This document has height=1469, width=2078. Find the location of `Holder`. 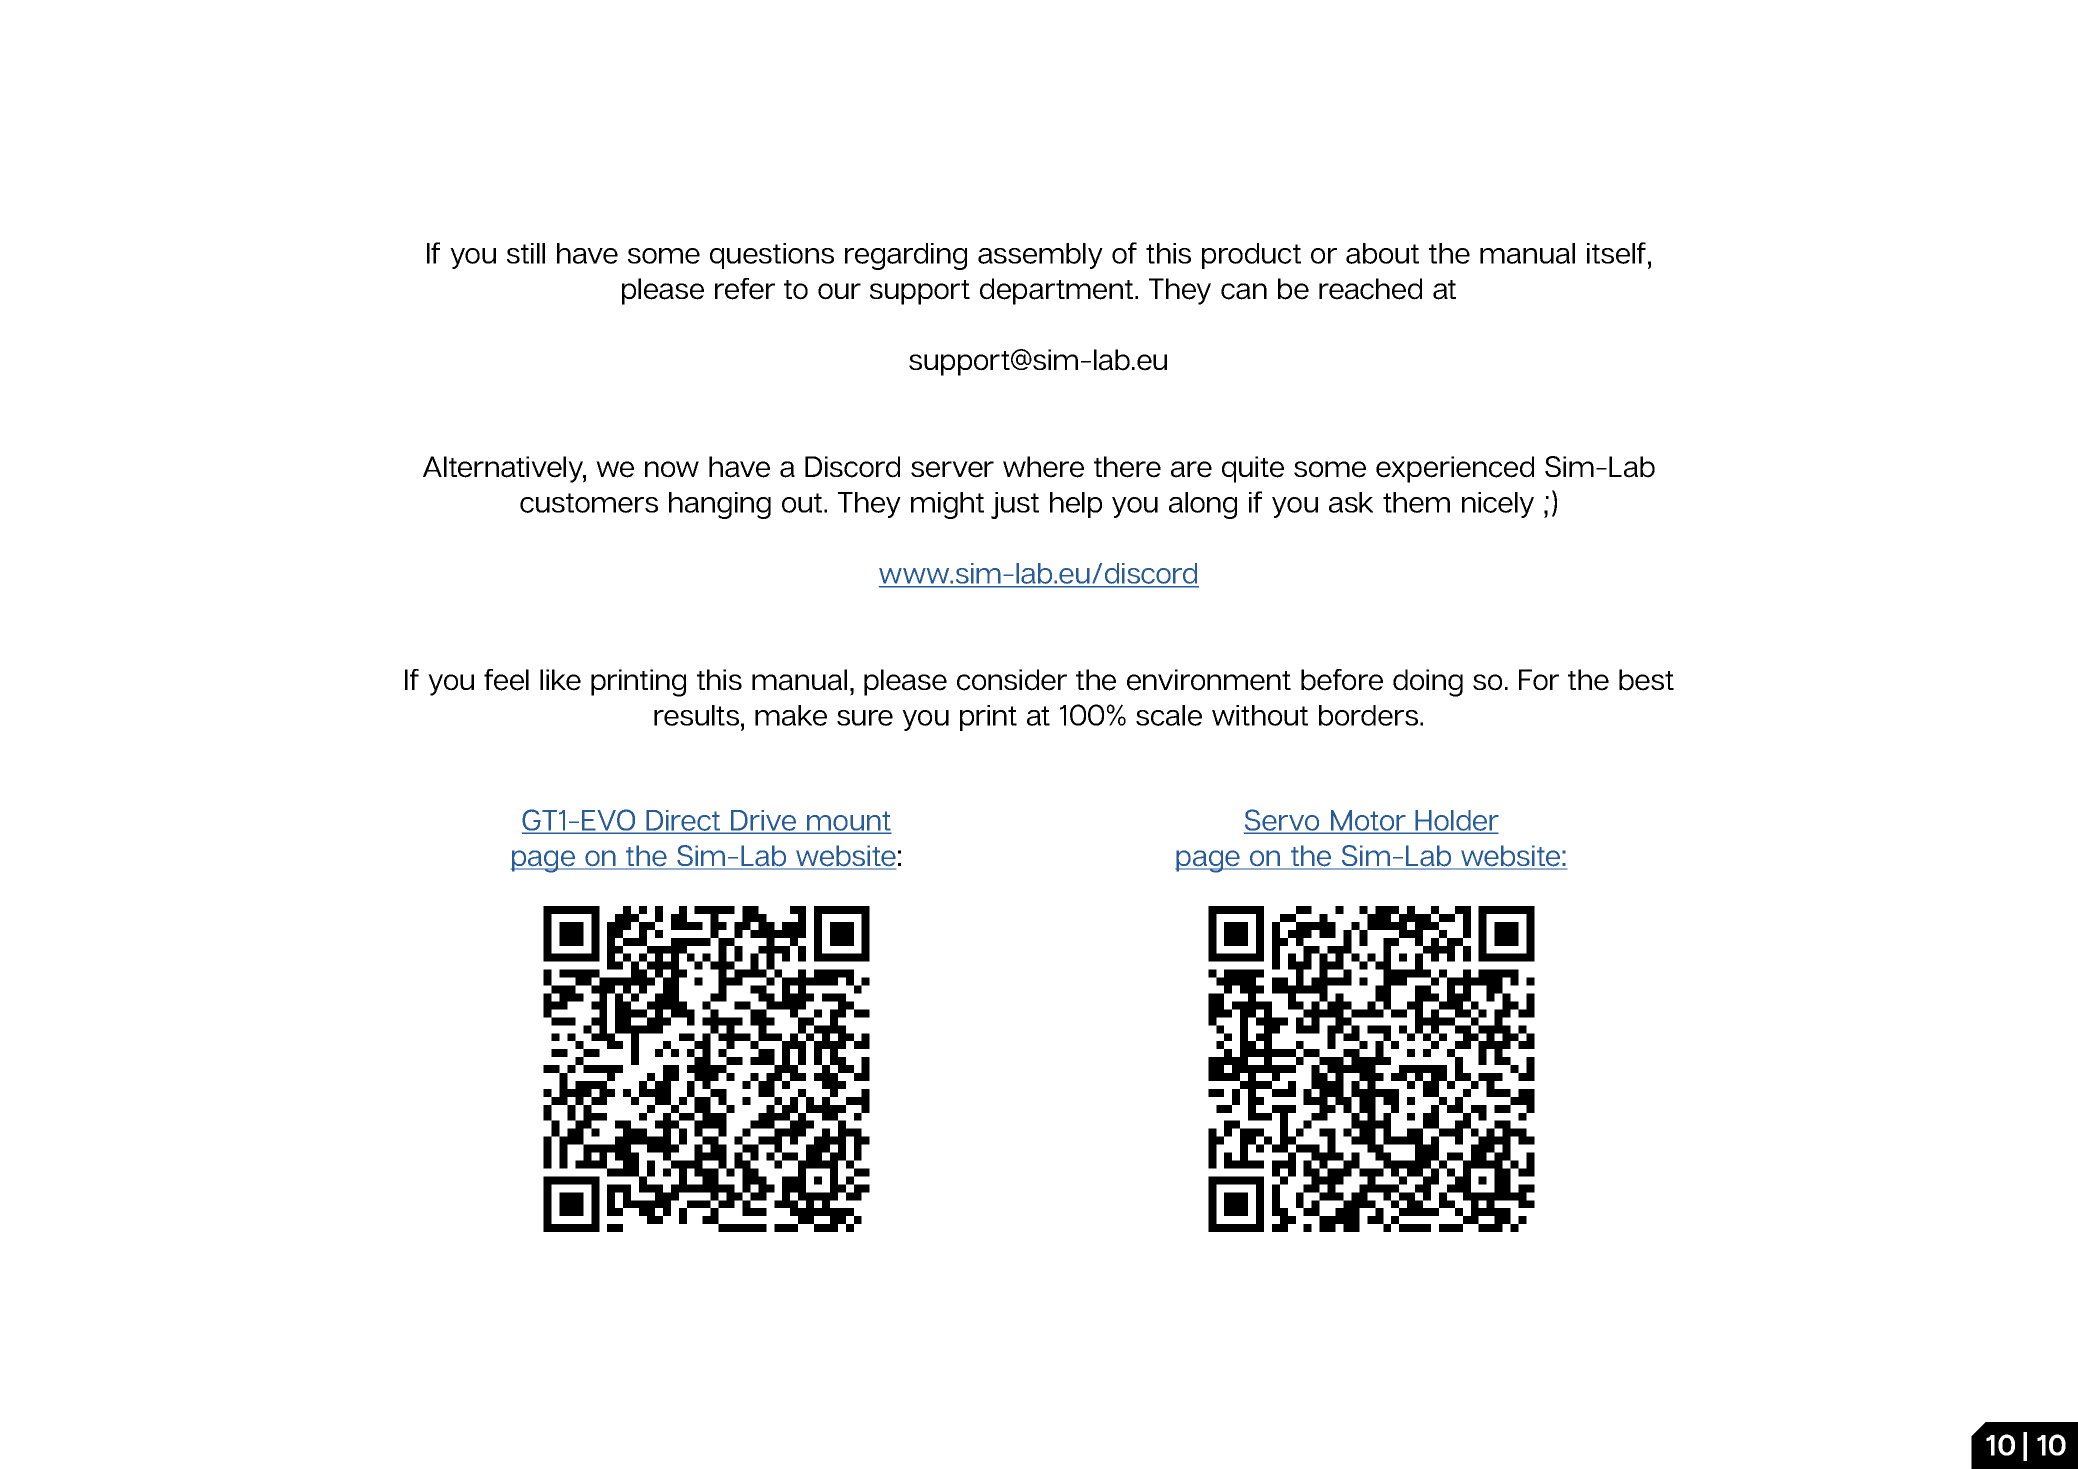

Holder is located at coordinates (1456, 821).
